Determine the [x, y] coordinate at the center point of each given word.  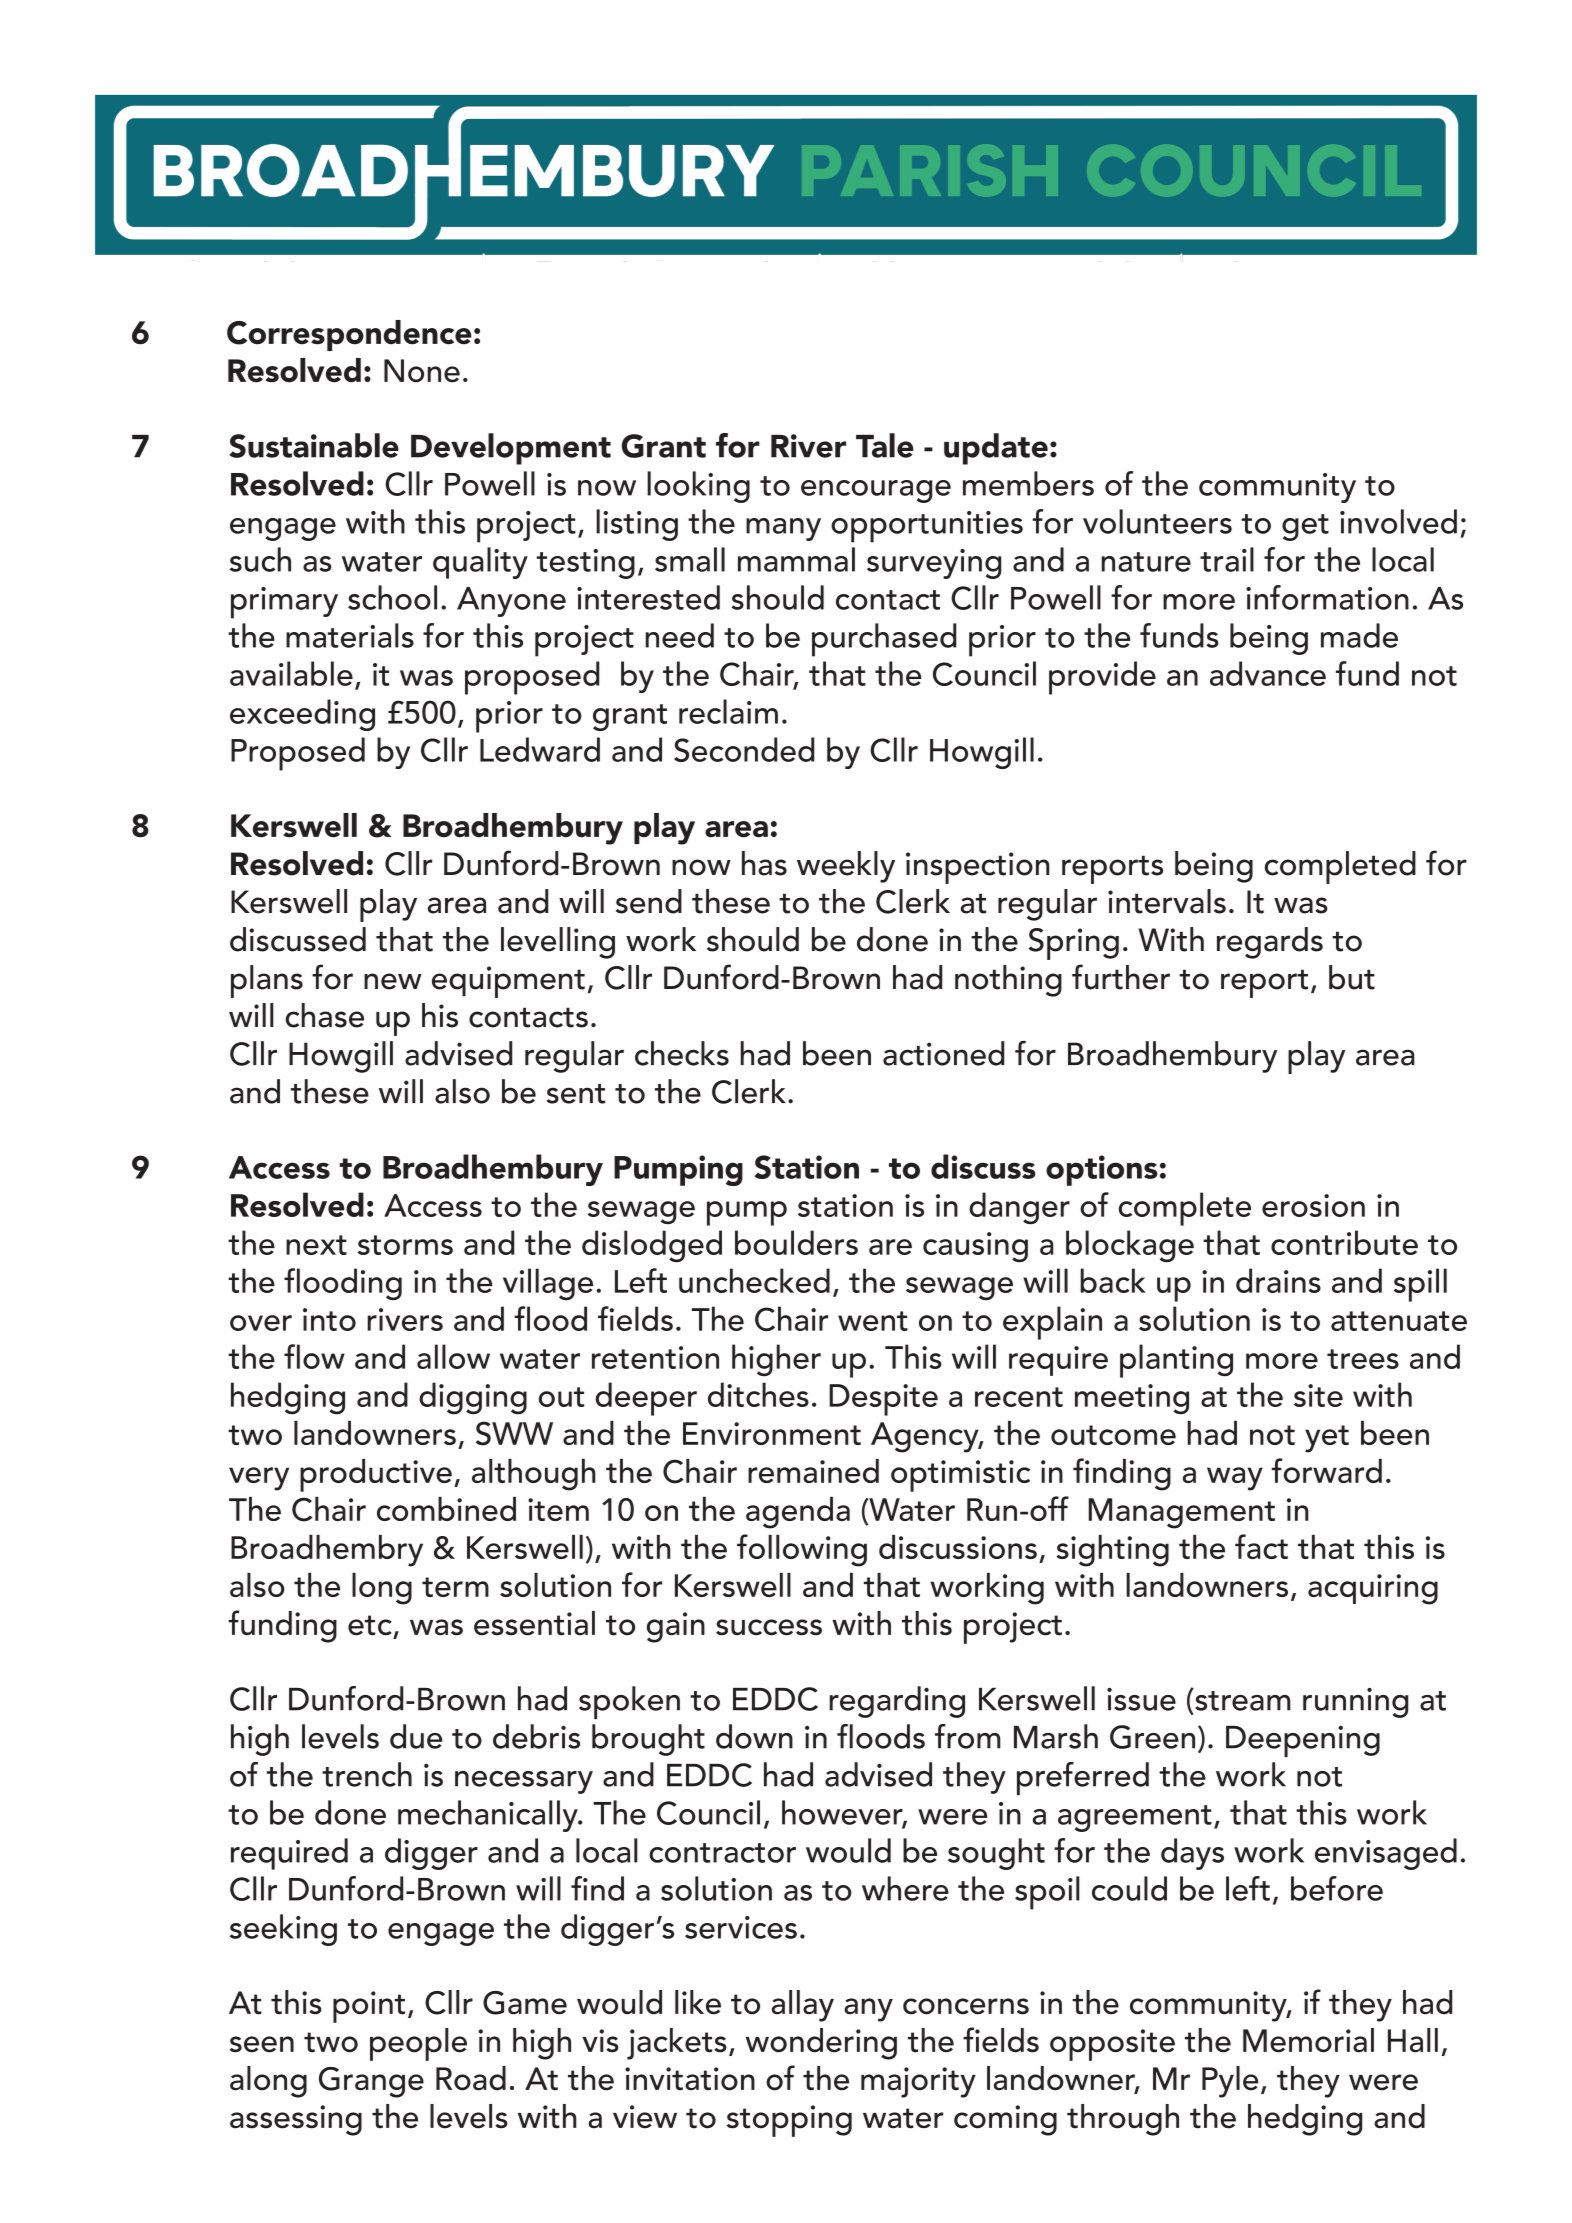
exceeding [302, 715]
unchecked [754, 1280]
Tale [885, 445]
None [422, 371]
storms [405, 1245]
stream [1243, 1701]
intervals [1167, 901]
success [769, 1627]
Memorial [1308, 2040]
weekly [846, 867]
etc [370, 1625]
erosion [1313, 1205]
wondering [821, 2044]
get [1305, 527]
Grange [371, 2082]
